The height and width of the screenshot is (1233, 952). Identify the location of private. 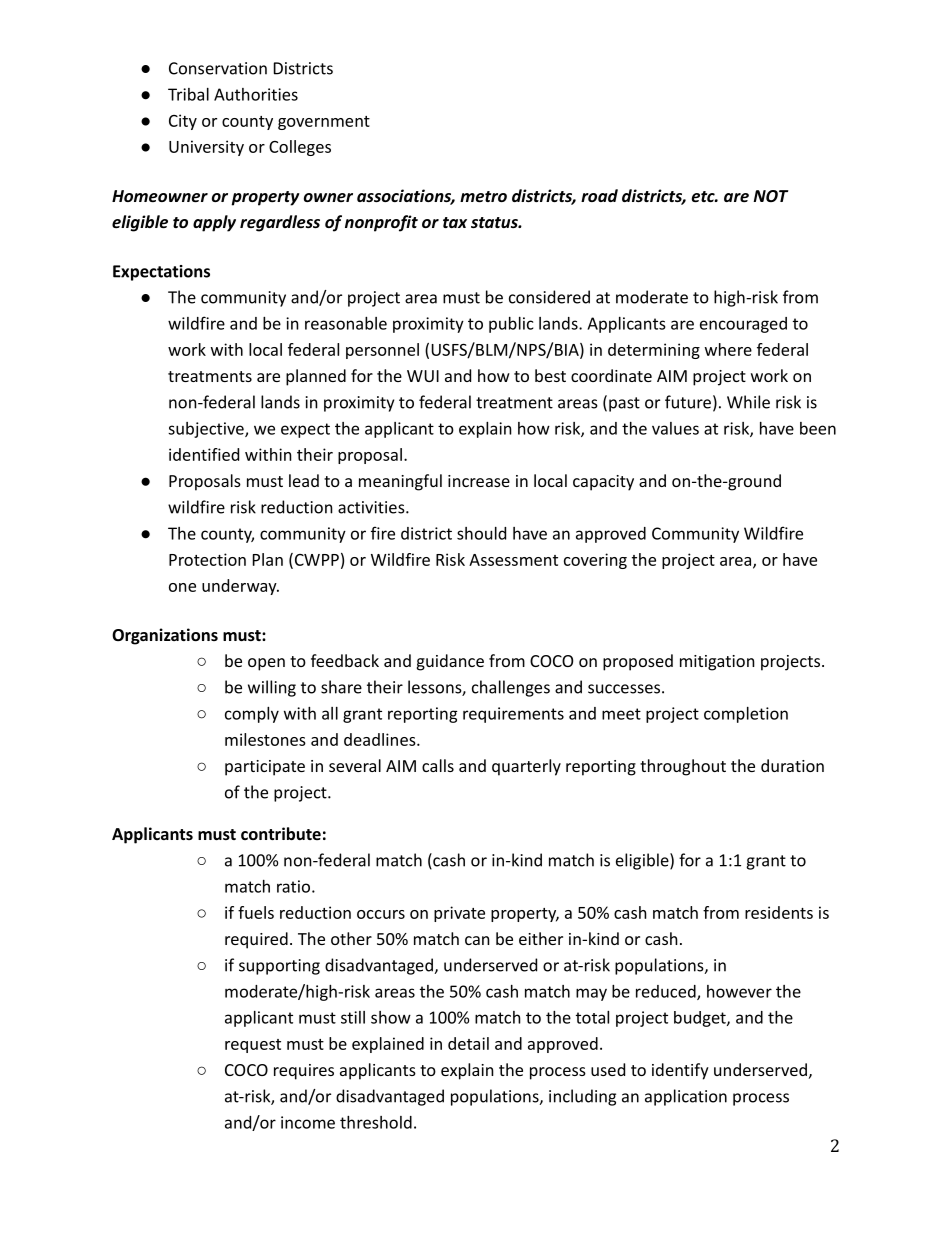
(459, 914).
